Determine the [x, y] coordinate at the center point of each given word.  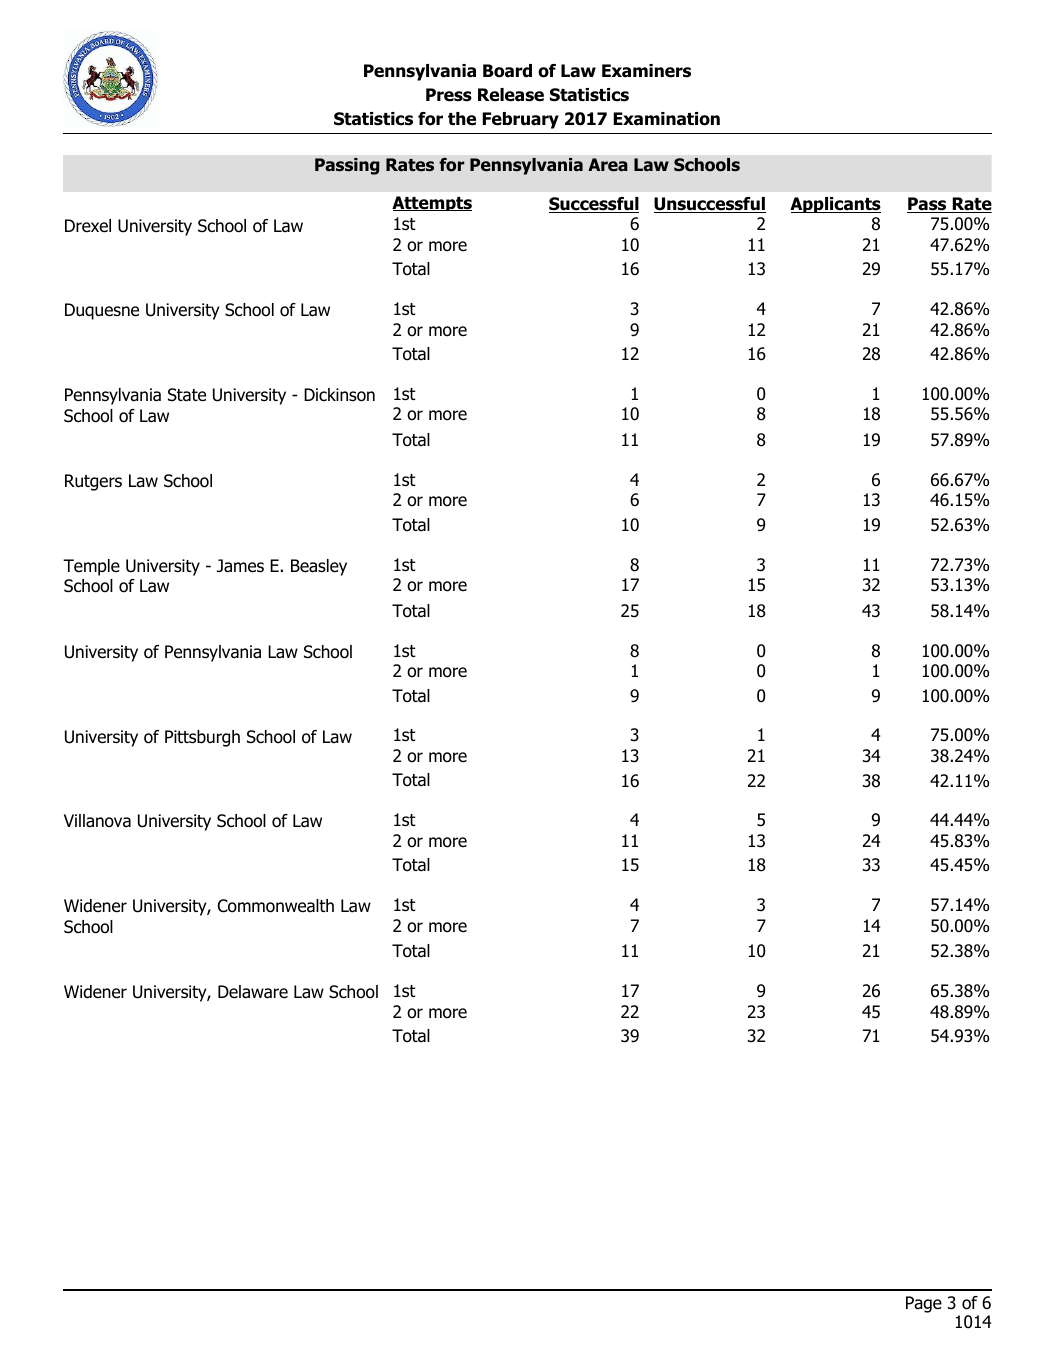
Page [924, 1304]
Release [511, 95]
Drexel [88, 226]
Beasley [319, 567]
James [240, 566]
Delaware [253, 992]
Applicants [835, 205]
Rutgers [93, 482]
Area [608, 165]
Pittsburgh [202, 738]
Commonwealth [276, 906]
